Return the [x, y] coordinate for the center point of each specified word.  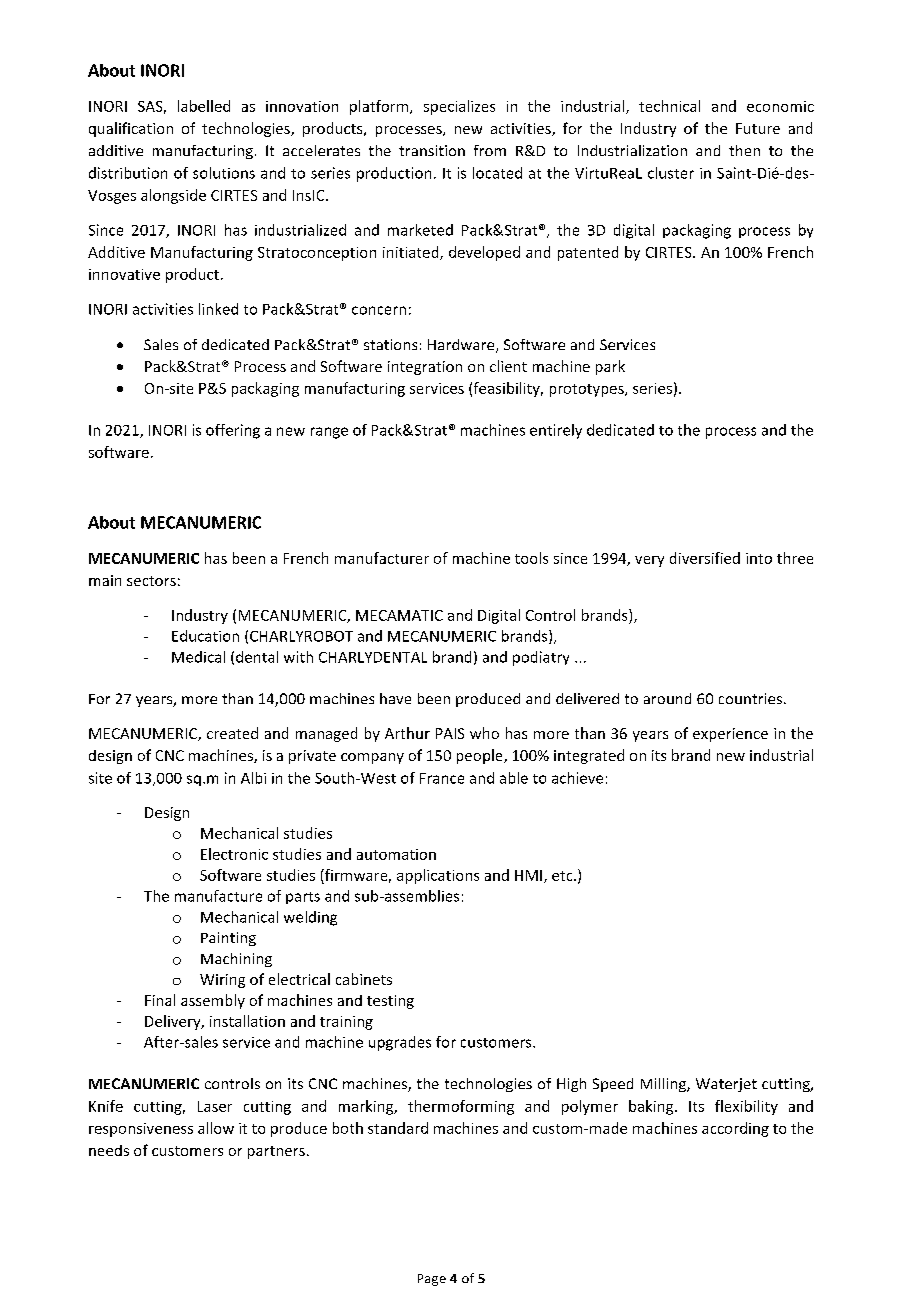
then [744, 150]
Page [432, 1280]
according [735, 1129]
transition [432, 150]
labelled [204, 106]
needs [109, 1150]
